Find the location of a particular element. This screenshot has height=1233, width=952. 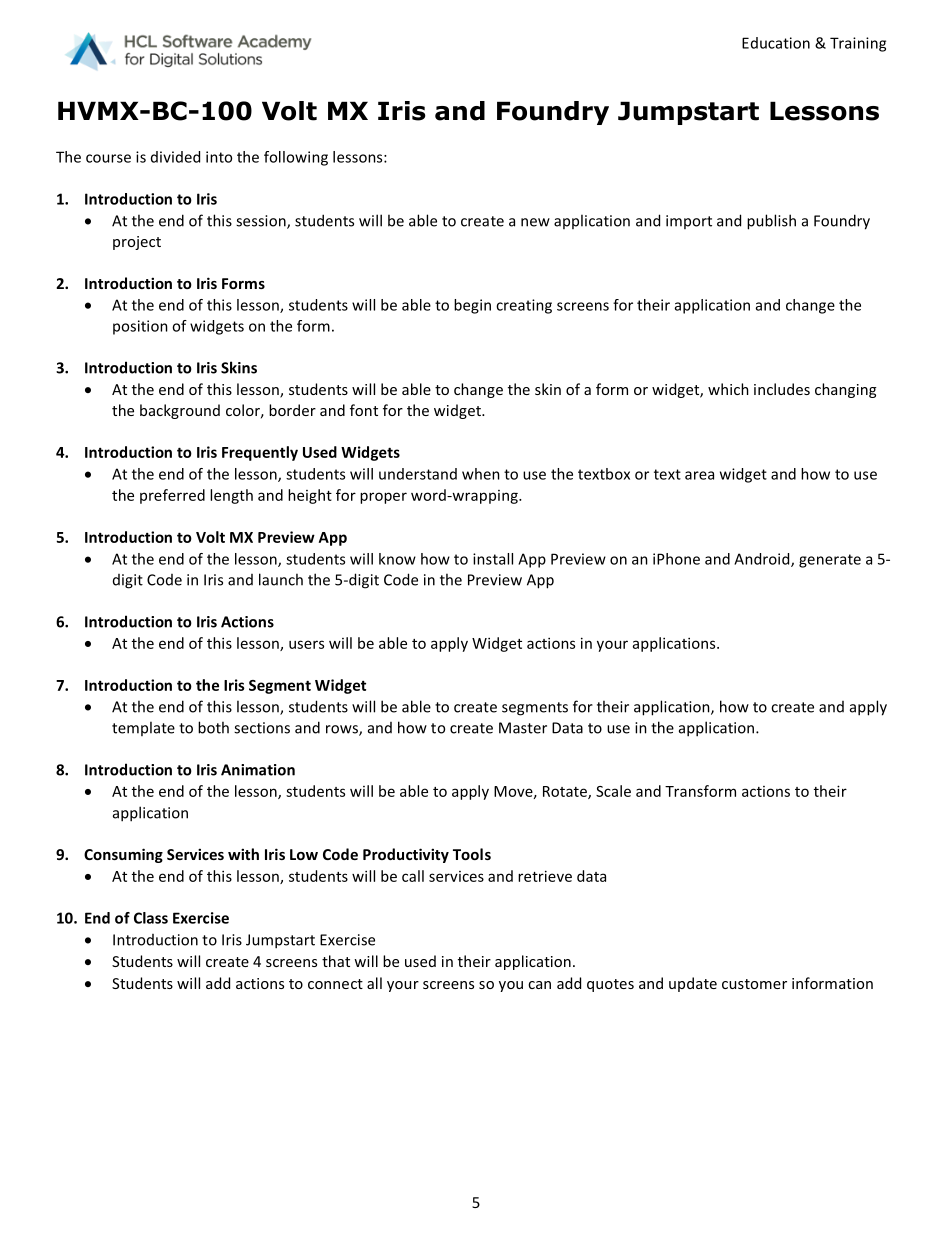

Class is located at coordinates (151, 918).
